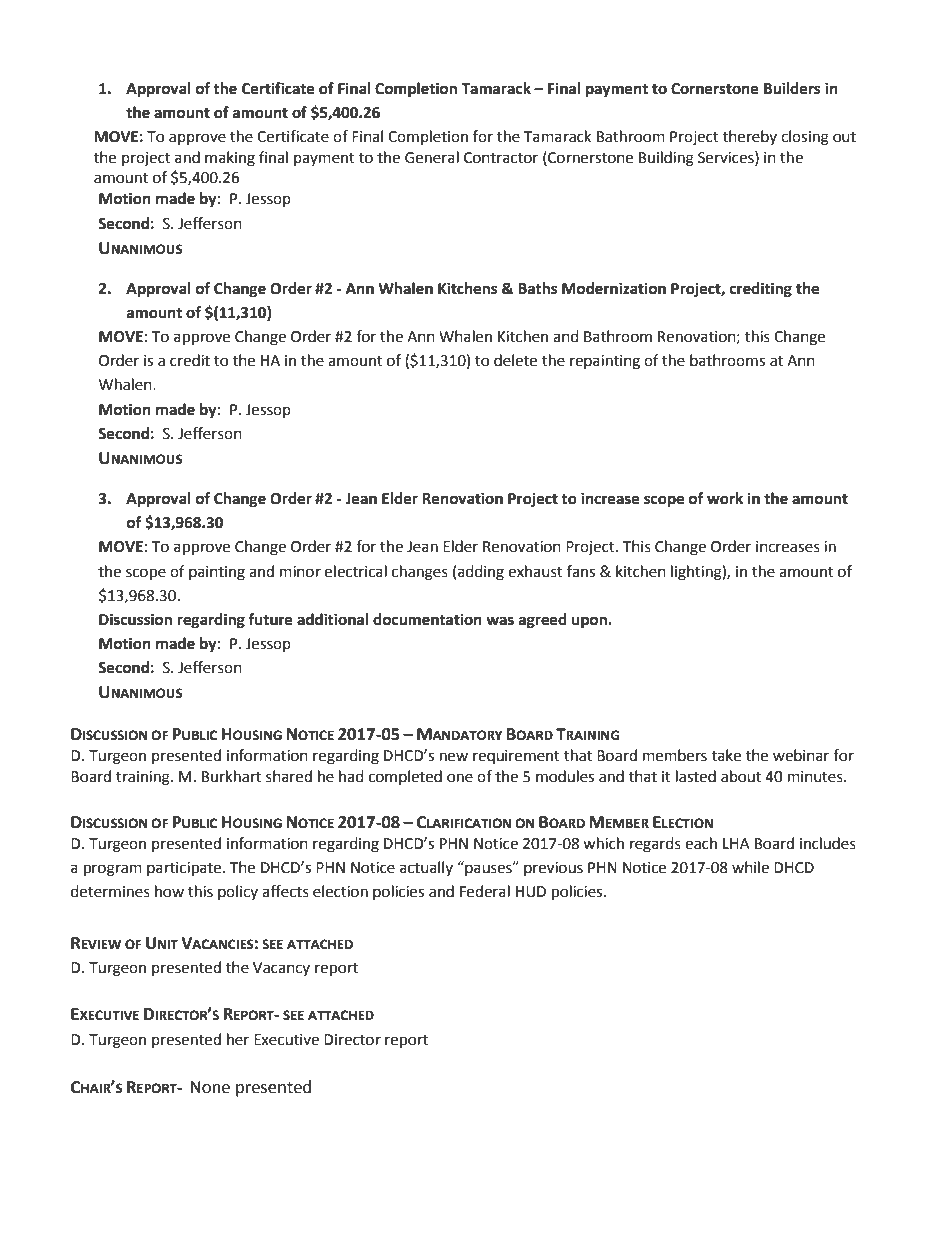  What do you see at coordinates (725, 498) in the document?
I see `work` at bounding box center [725, 498].
